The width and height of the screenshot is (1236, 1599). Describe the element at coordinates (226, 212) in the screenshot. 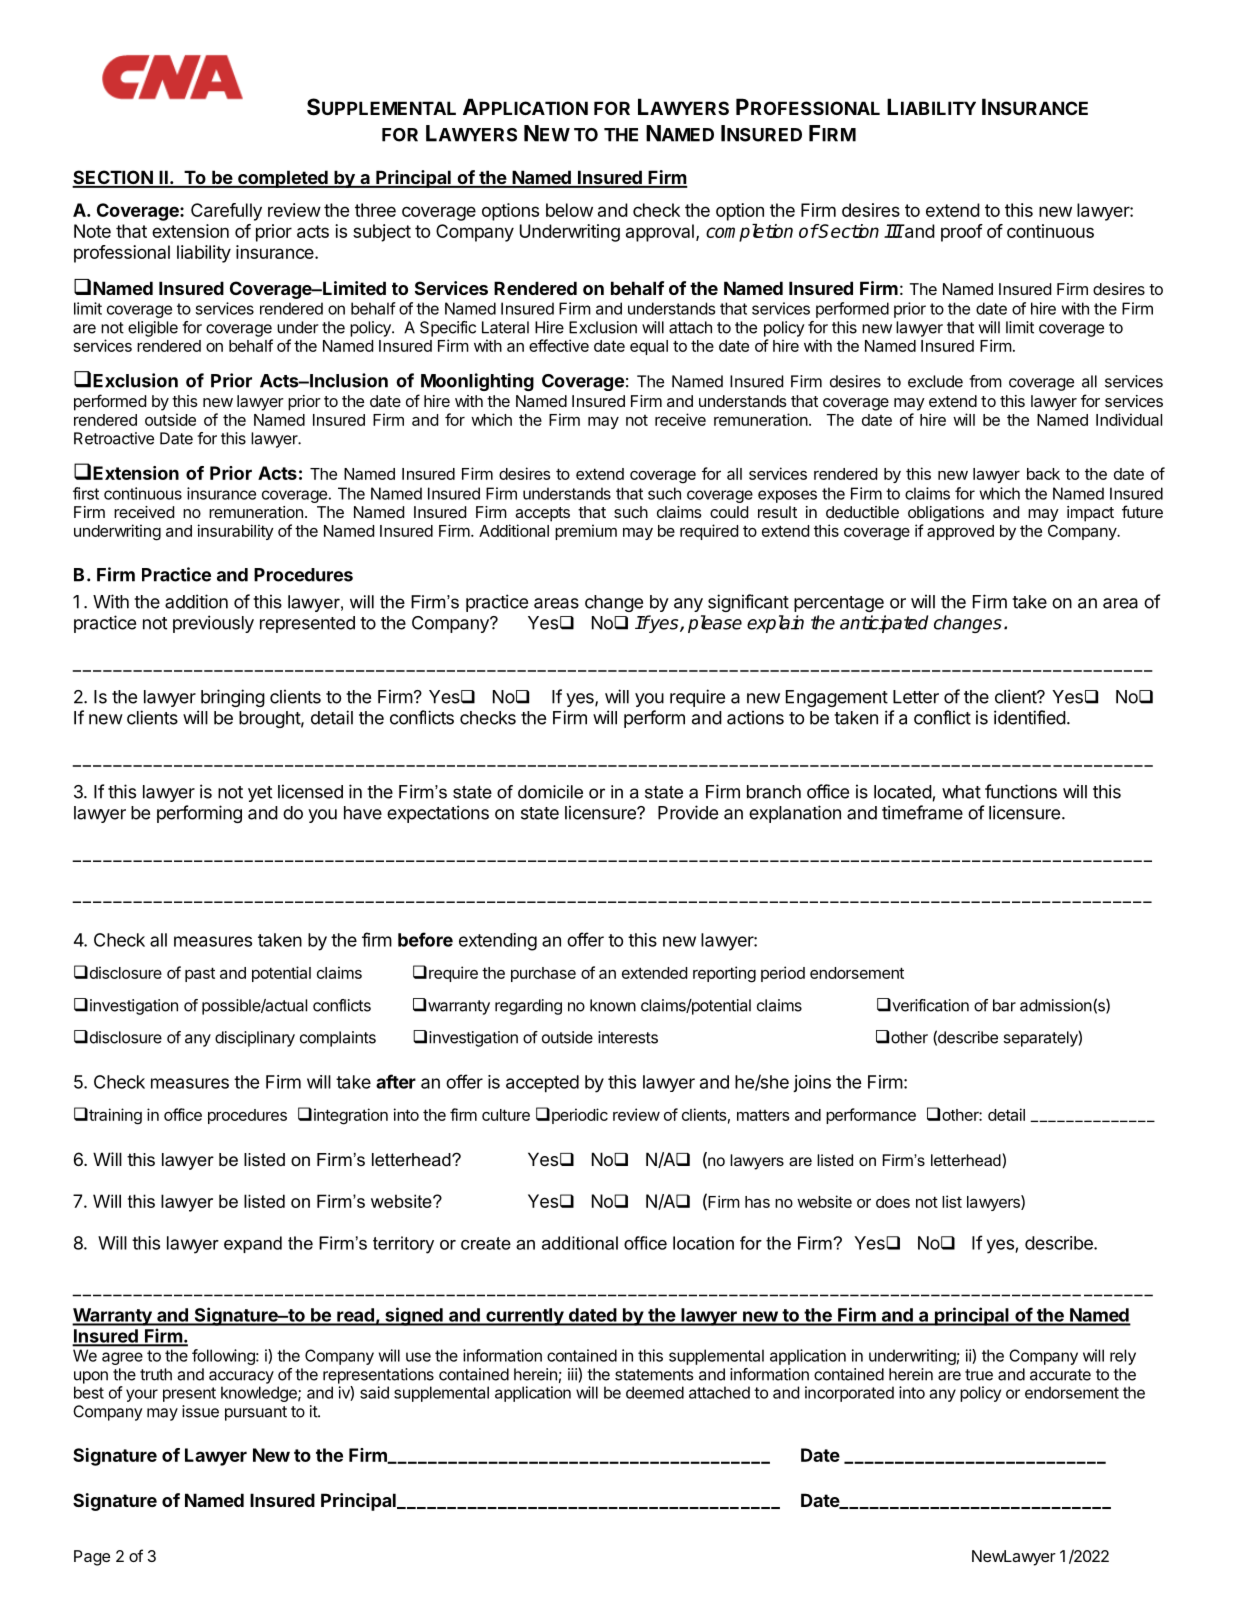

I see `Carefully` at that location.
